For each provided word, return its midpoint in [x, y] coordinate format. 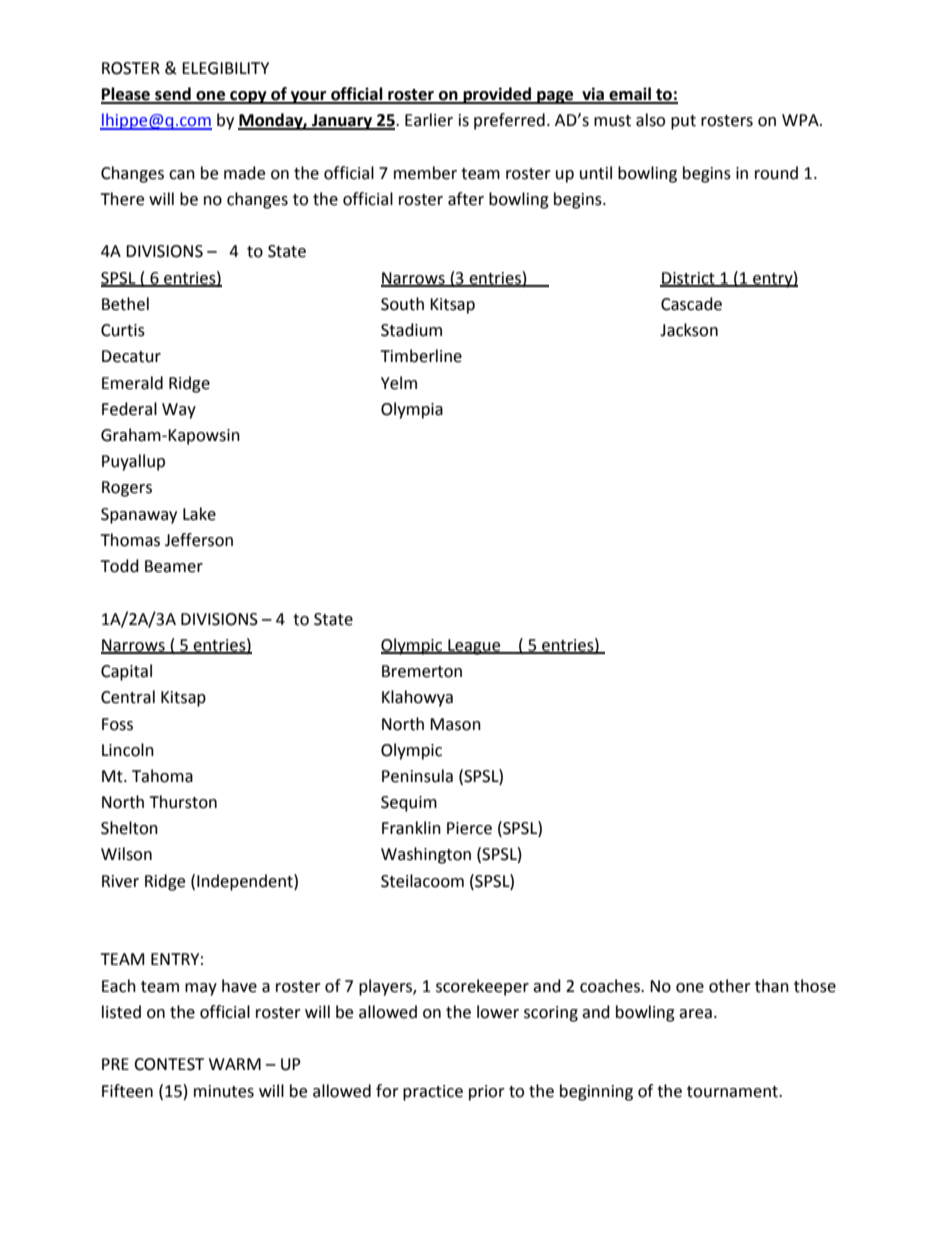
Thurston [183, 802]
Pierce [469, 828]
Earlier [429, 120]
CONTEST [169, 1064]
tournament [733, 1092]
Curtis [123, 330]
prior [487, 1093]
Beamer [174, 566]
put [683, 122]
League [474, 647]
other [730, 986]
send [173, 95]
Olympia [412, 410]
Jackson [689, 330]
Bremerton [422, 671]
